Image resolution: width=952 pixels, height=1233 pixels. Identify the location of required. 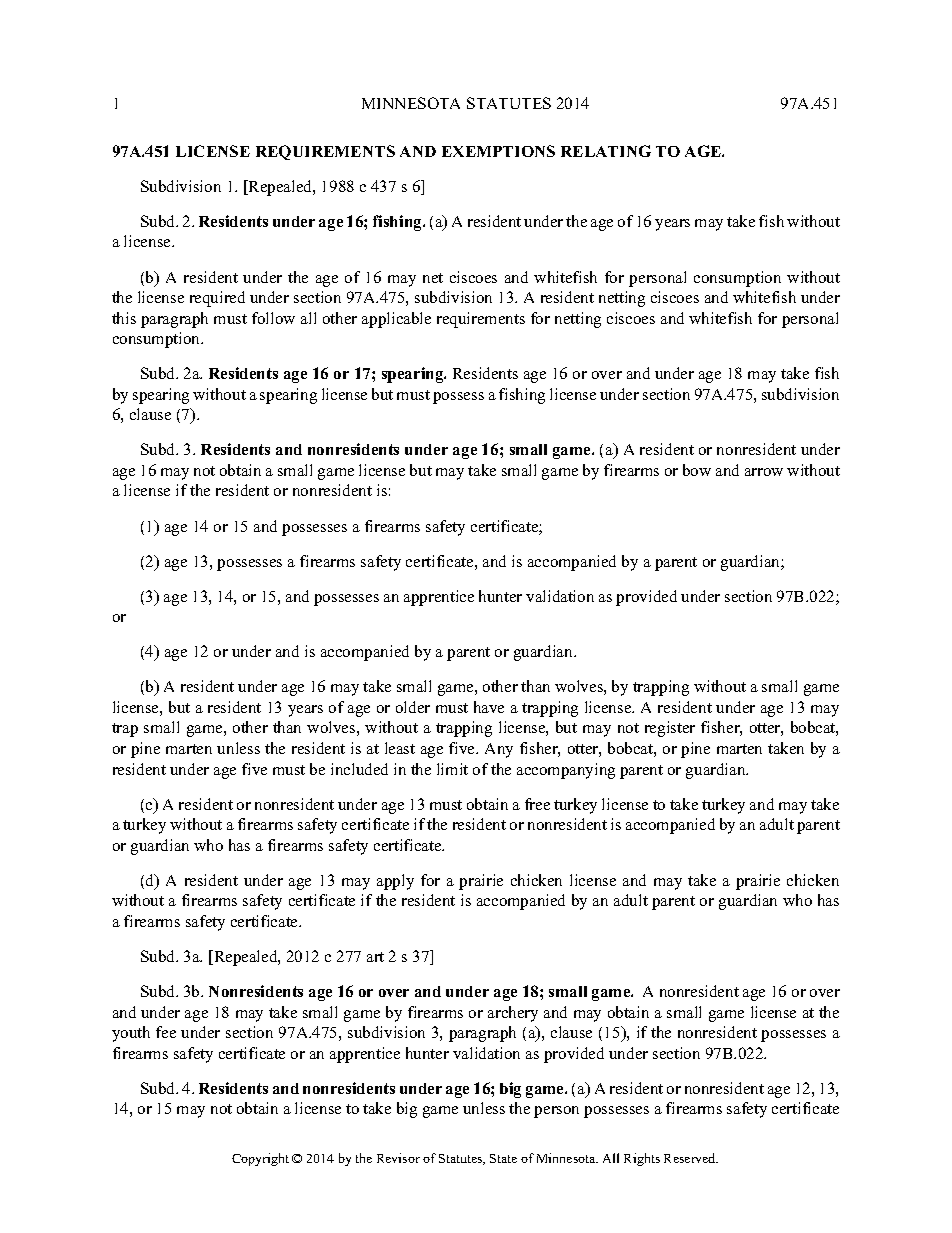
(217, 299).
